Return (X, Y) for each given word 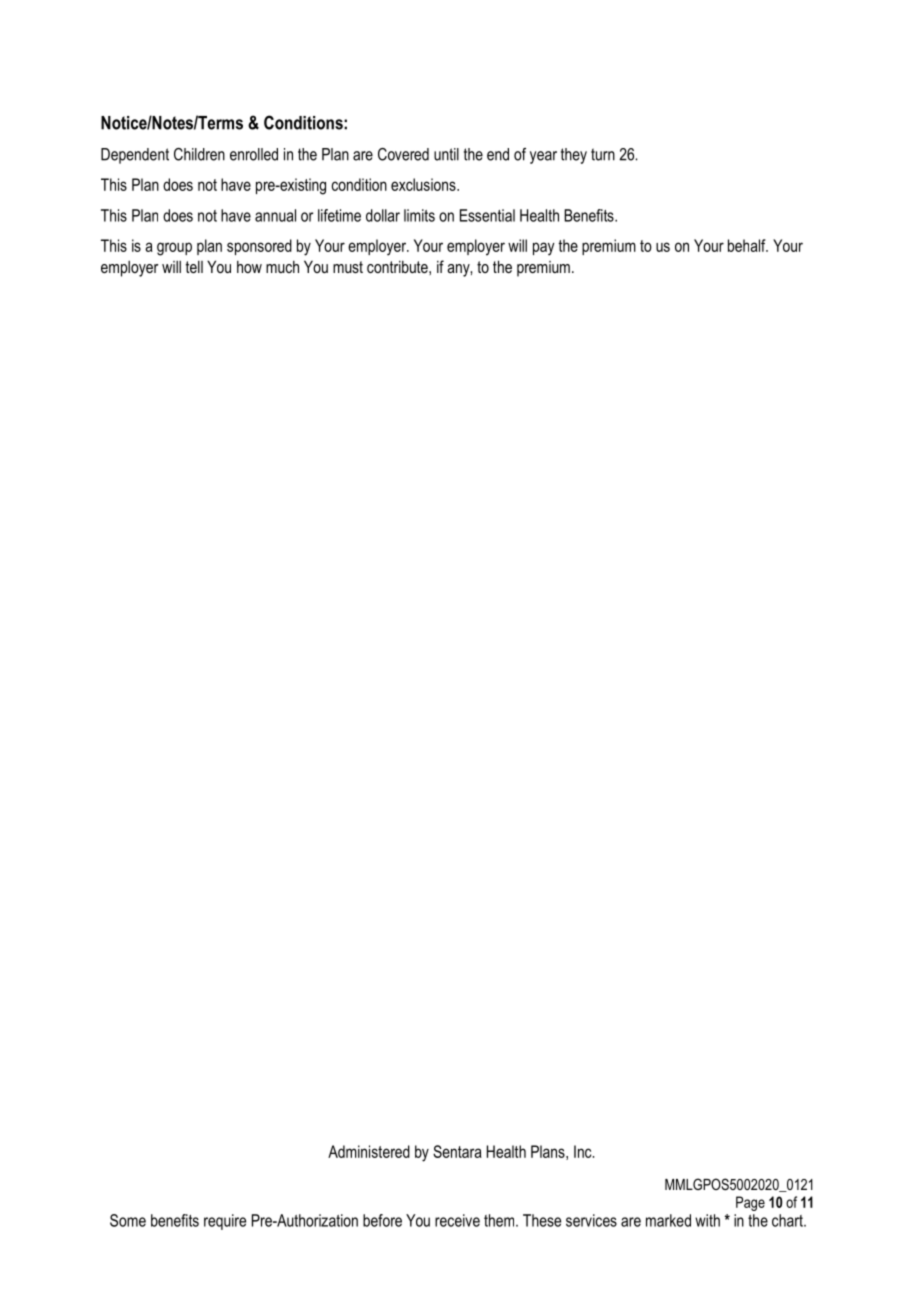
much (282, 267)
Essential (487, 215)
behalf (748, 245)
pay (543, 249)
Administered (369, 1151)
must (348, 267)
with (707, 1220)
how (249, 267)
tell (194, 266)
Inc (584, 1151)
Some (128, 1220)
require (225, 1222)
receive (457, 1220)
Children (199, 154)
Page (750, 1203)
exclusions (424, 184)
